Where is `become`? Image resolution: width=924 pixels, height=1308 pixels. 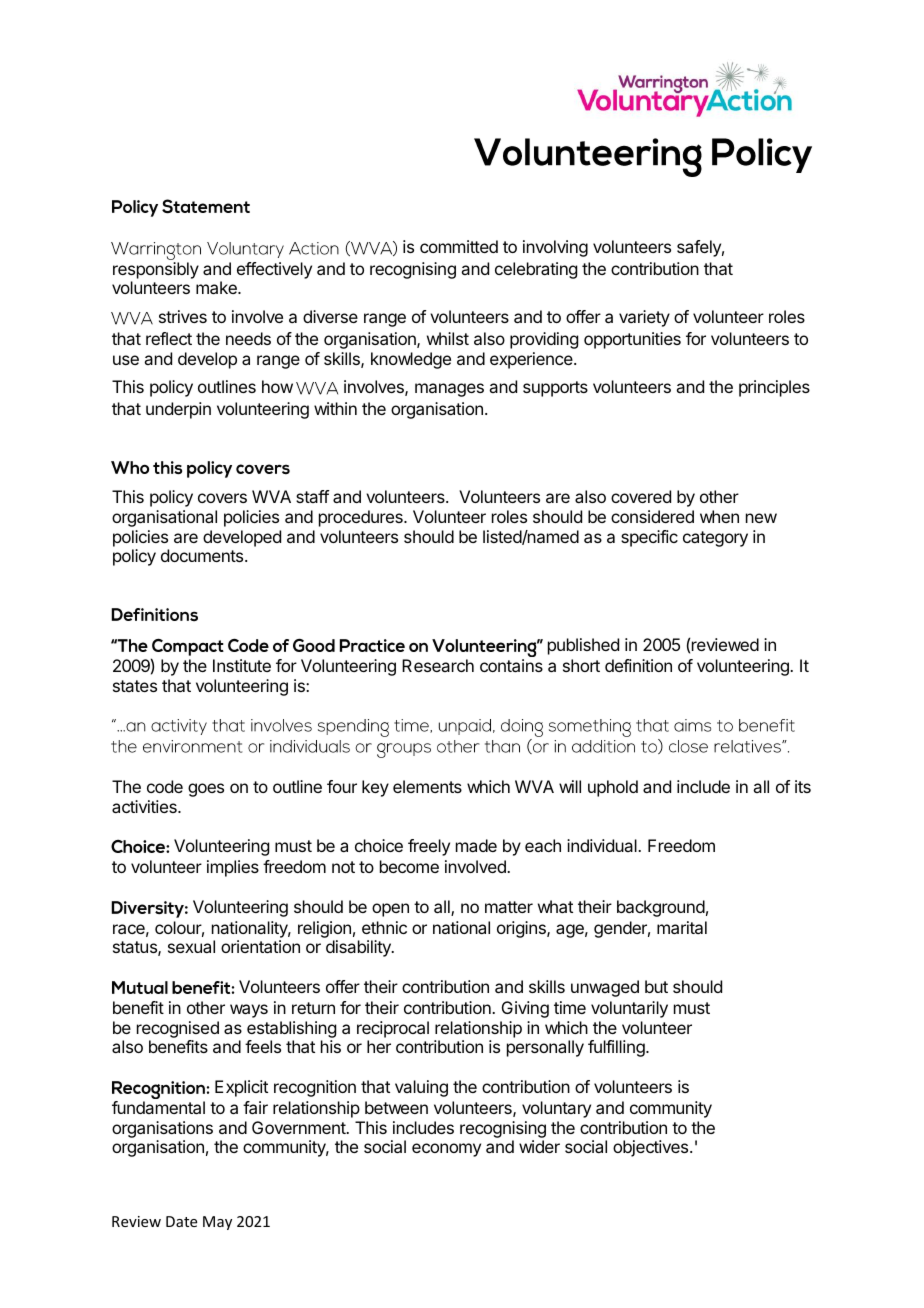 become is located at coordinates (409, 866).
